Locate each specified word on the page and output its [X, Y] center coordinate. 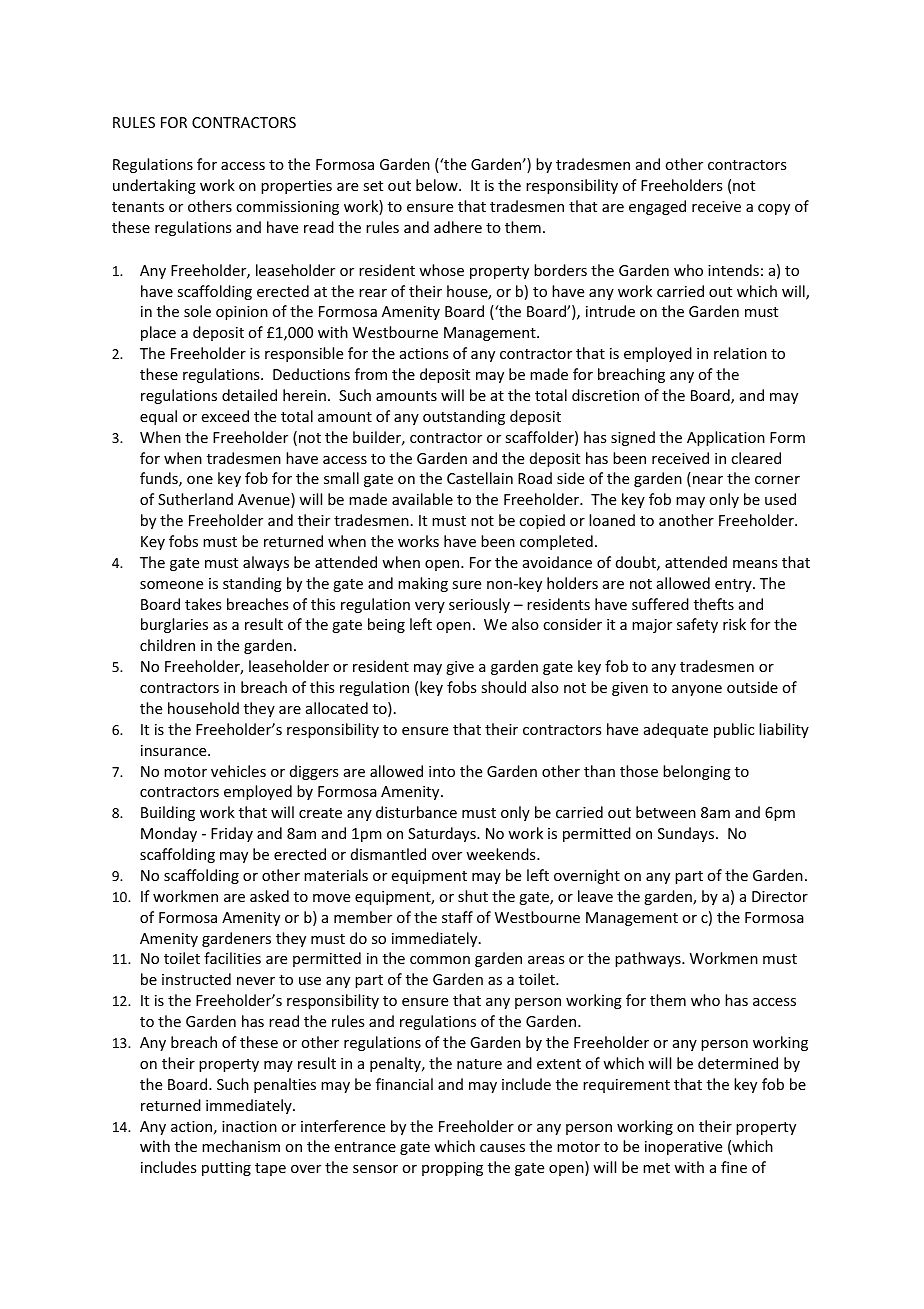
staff [457, 917]
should [503, 687]
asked [269, 896]
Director [780, 896]
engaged [657, 207]
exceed [225, 416]
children [167, 645]
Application [726, 438]
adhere [458, 227]
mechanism [241, 1146]
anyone [697, 690]
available [422, 499]
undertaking [154, 186]
